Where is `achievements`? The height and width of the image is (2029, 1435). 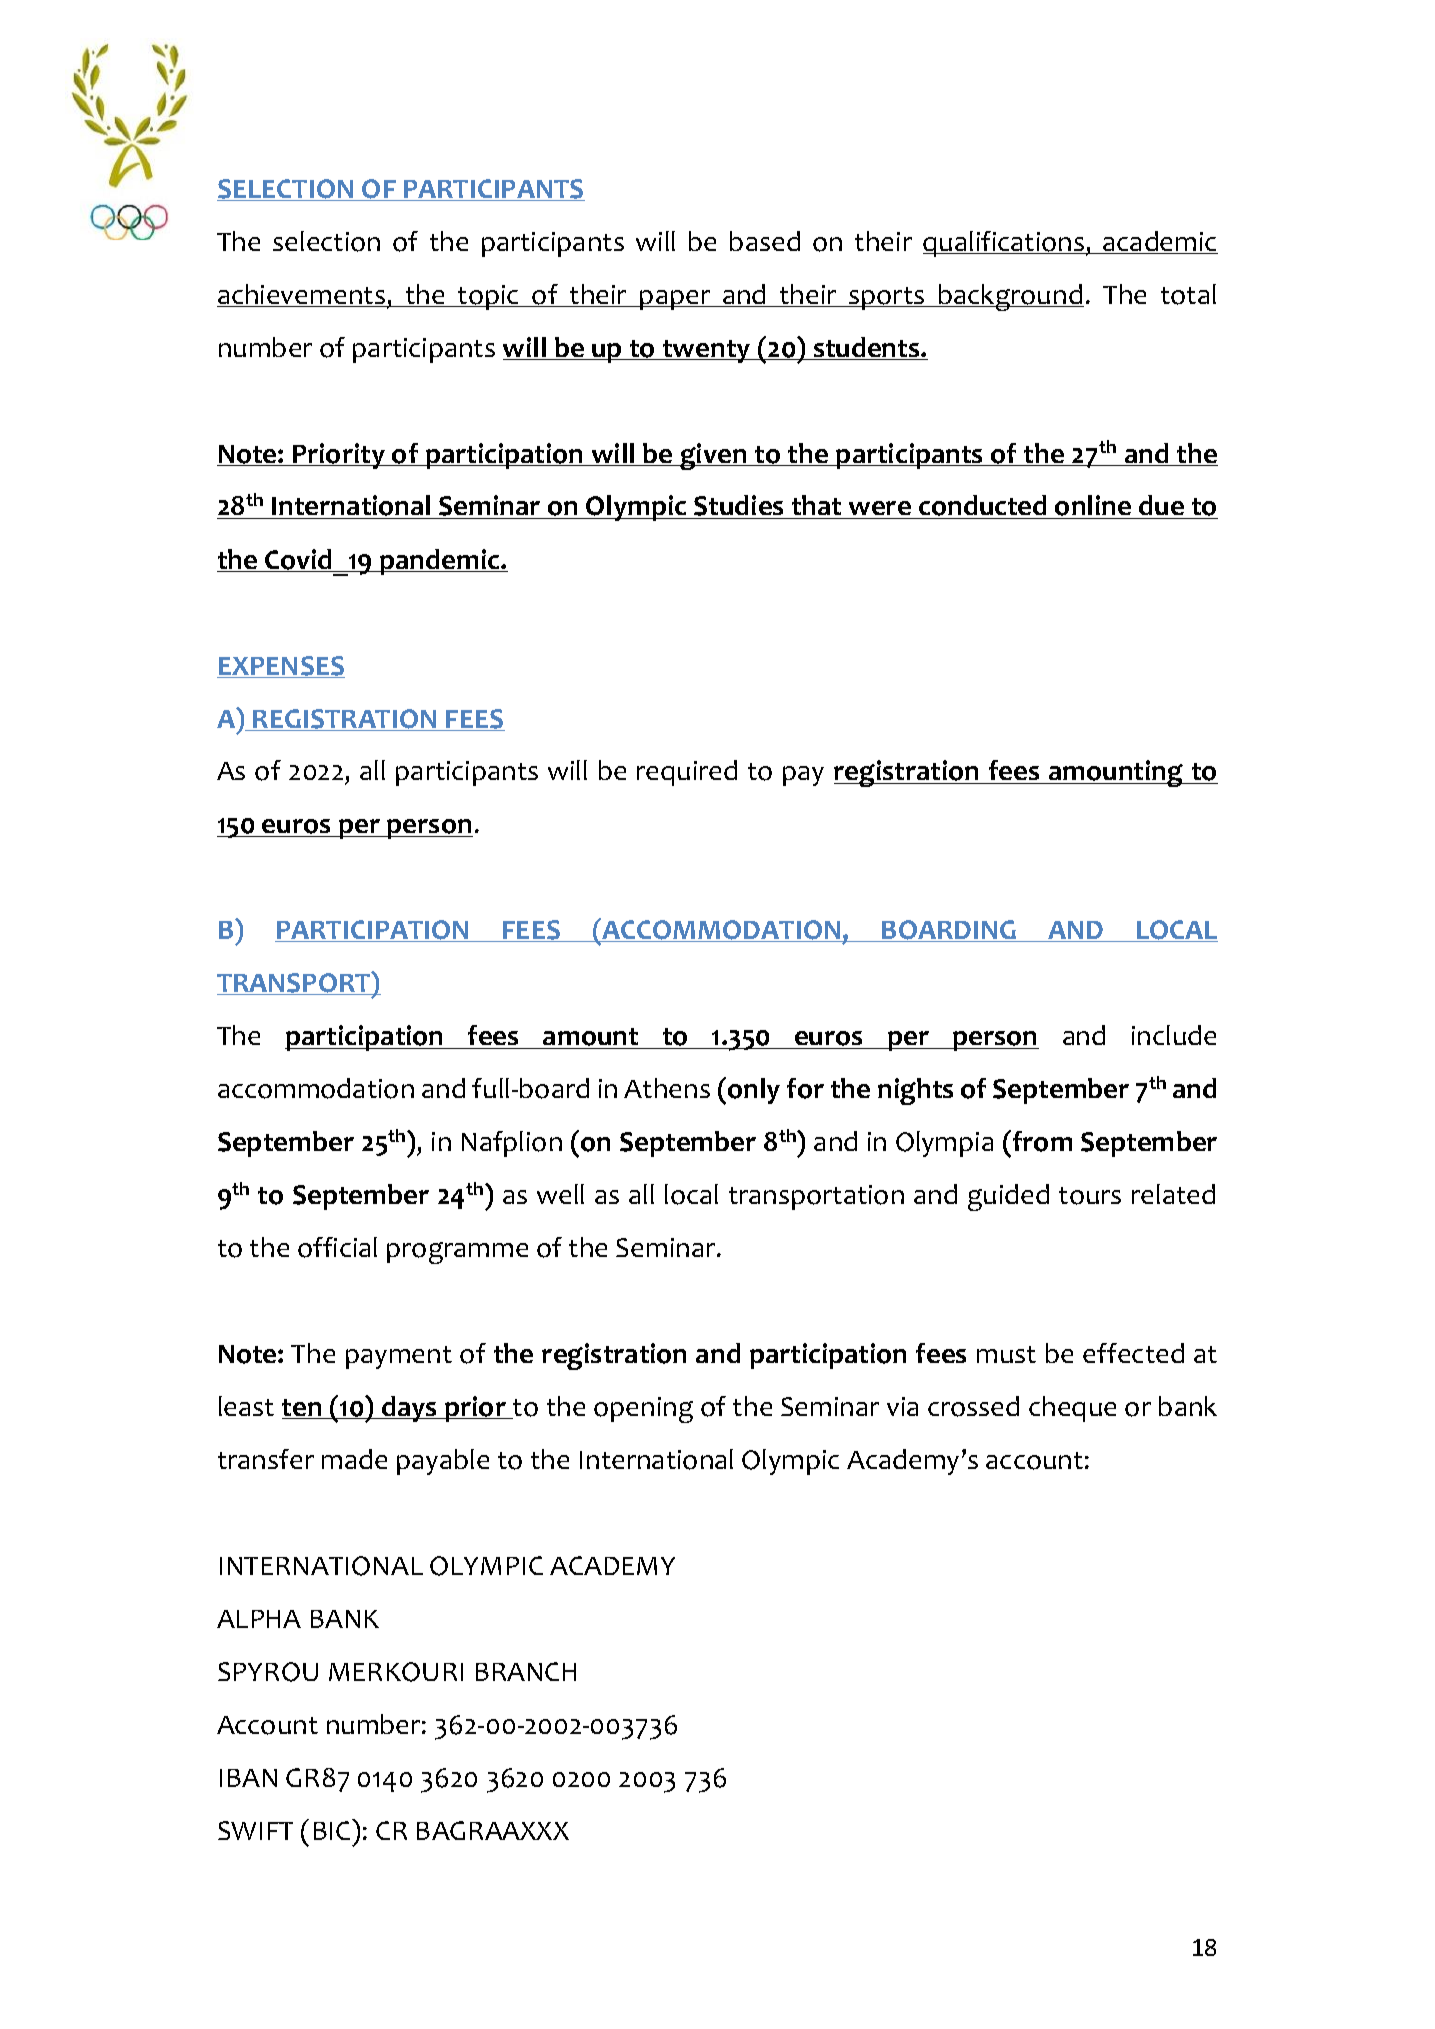
achievements is located at coordinates (302, 295).
